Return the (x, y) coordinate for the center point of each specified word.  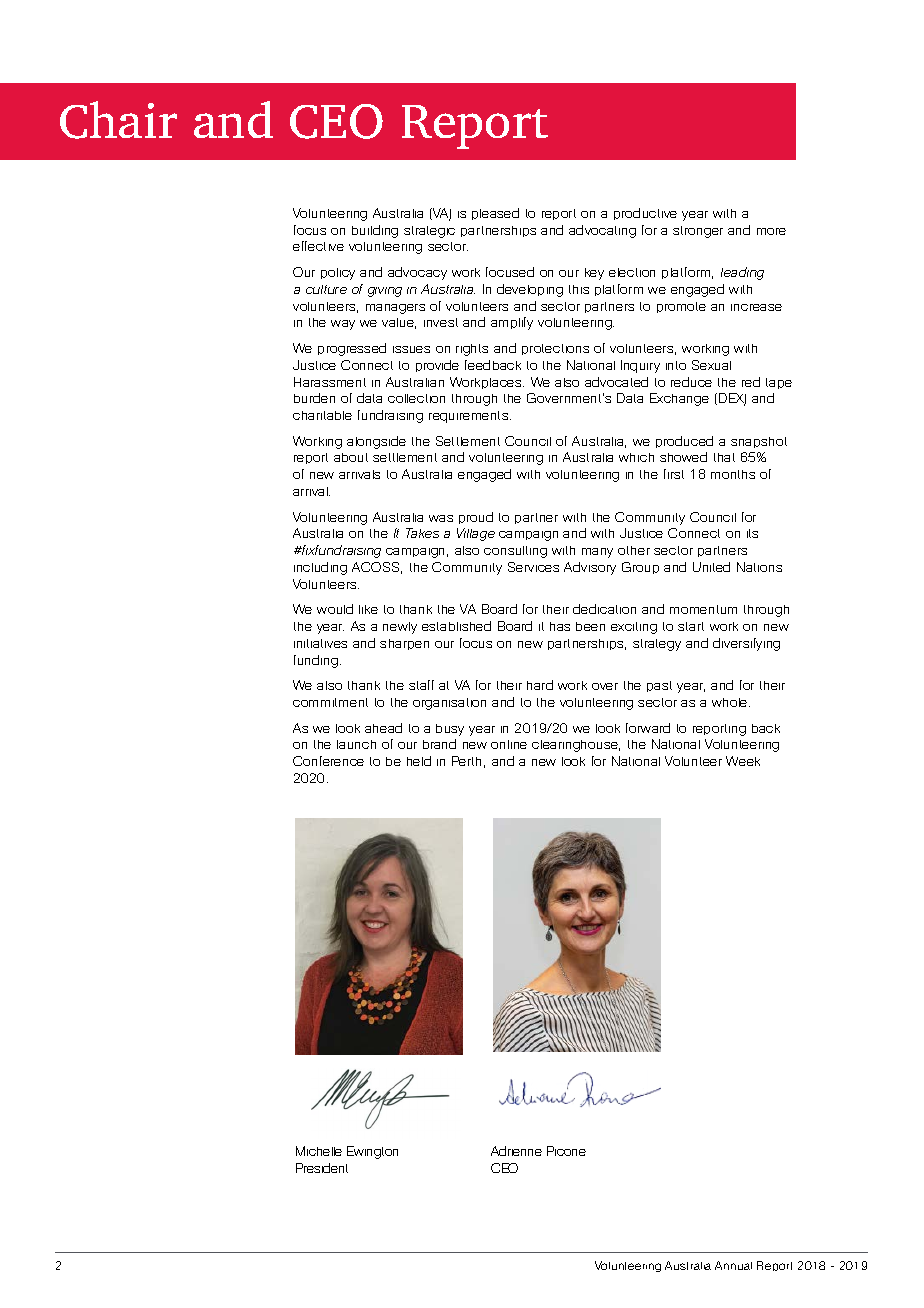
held (419, 761)
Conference (328, 761)
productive (645, 214)
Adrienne (516, 1151)
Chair (118, 120)
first (674, 474)
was (441, 518)
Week (743, 761)
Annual (733, 1265)
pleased (495, 214)
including (320, 568)
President (322, 1168)
